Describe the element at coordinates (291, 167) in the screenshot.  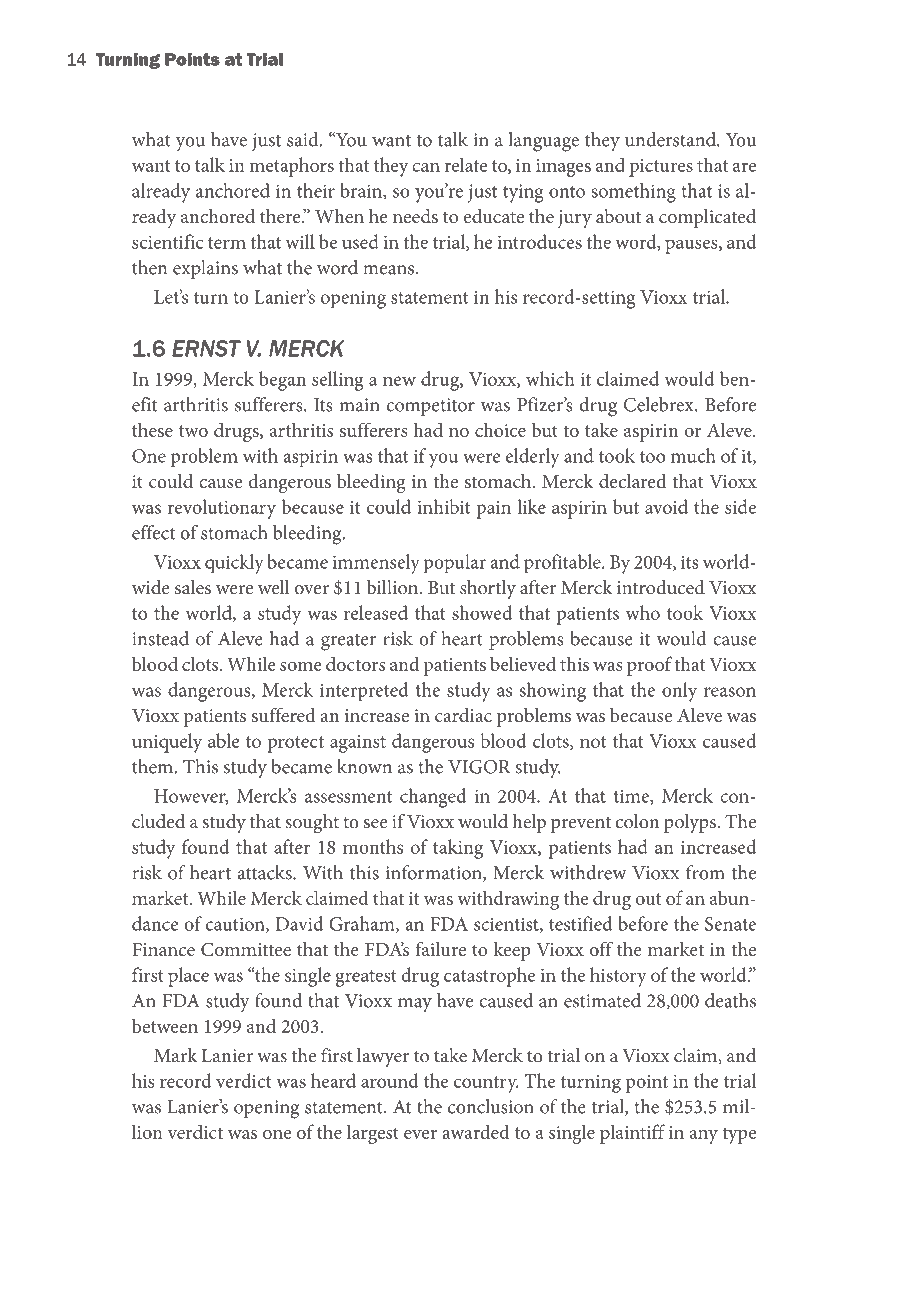
I see `metaphors` at that location.
